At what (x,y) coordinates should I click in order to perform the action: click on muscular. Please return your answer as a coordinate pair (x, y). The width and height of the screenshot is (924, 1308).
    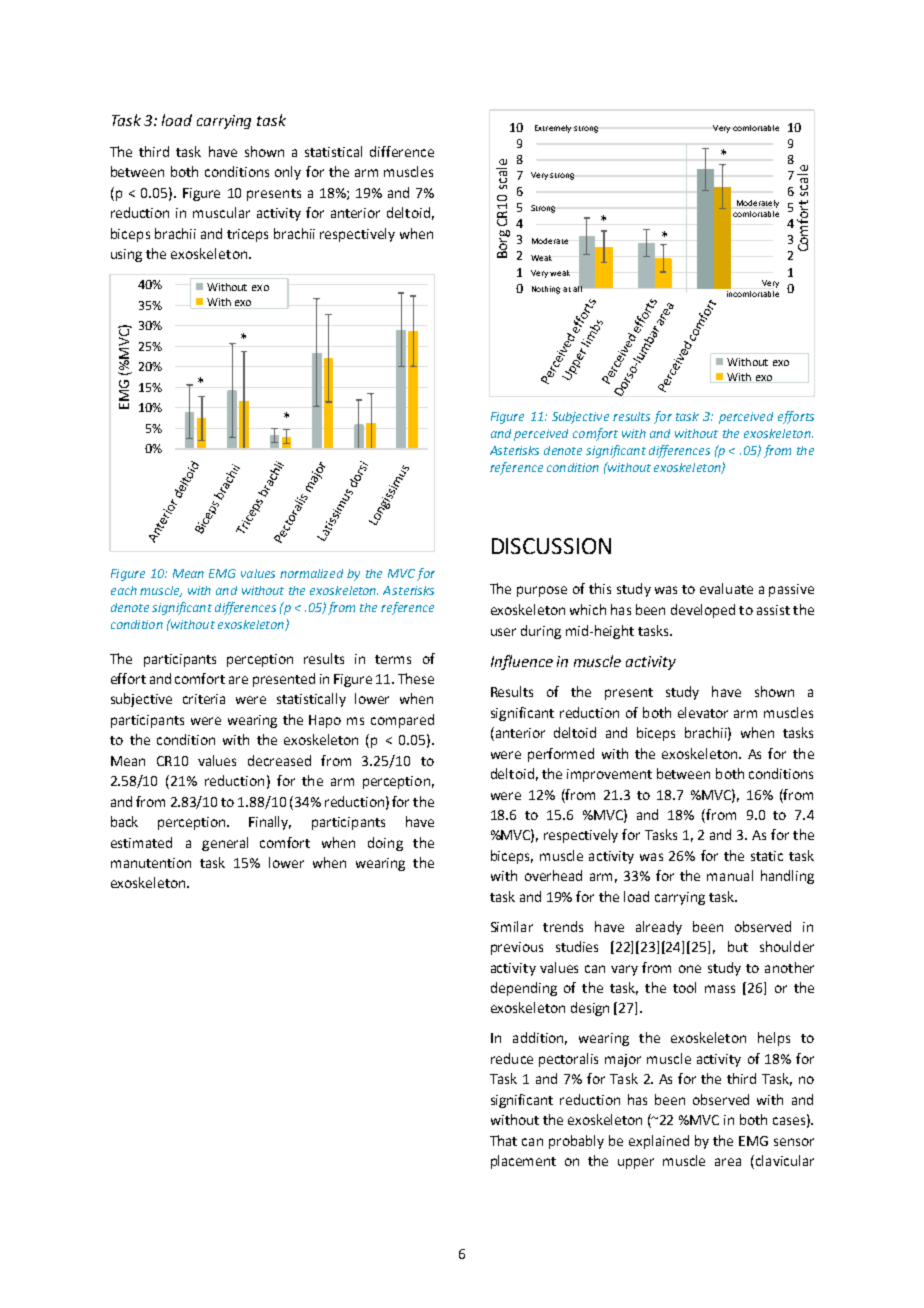
    Looking at the image, I should click on (221, 212).
